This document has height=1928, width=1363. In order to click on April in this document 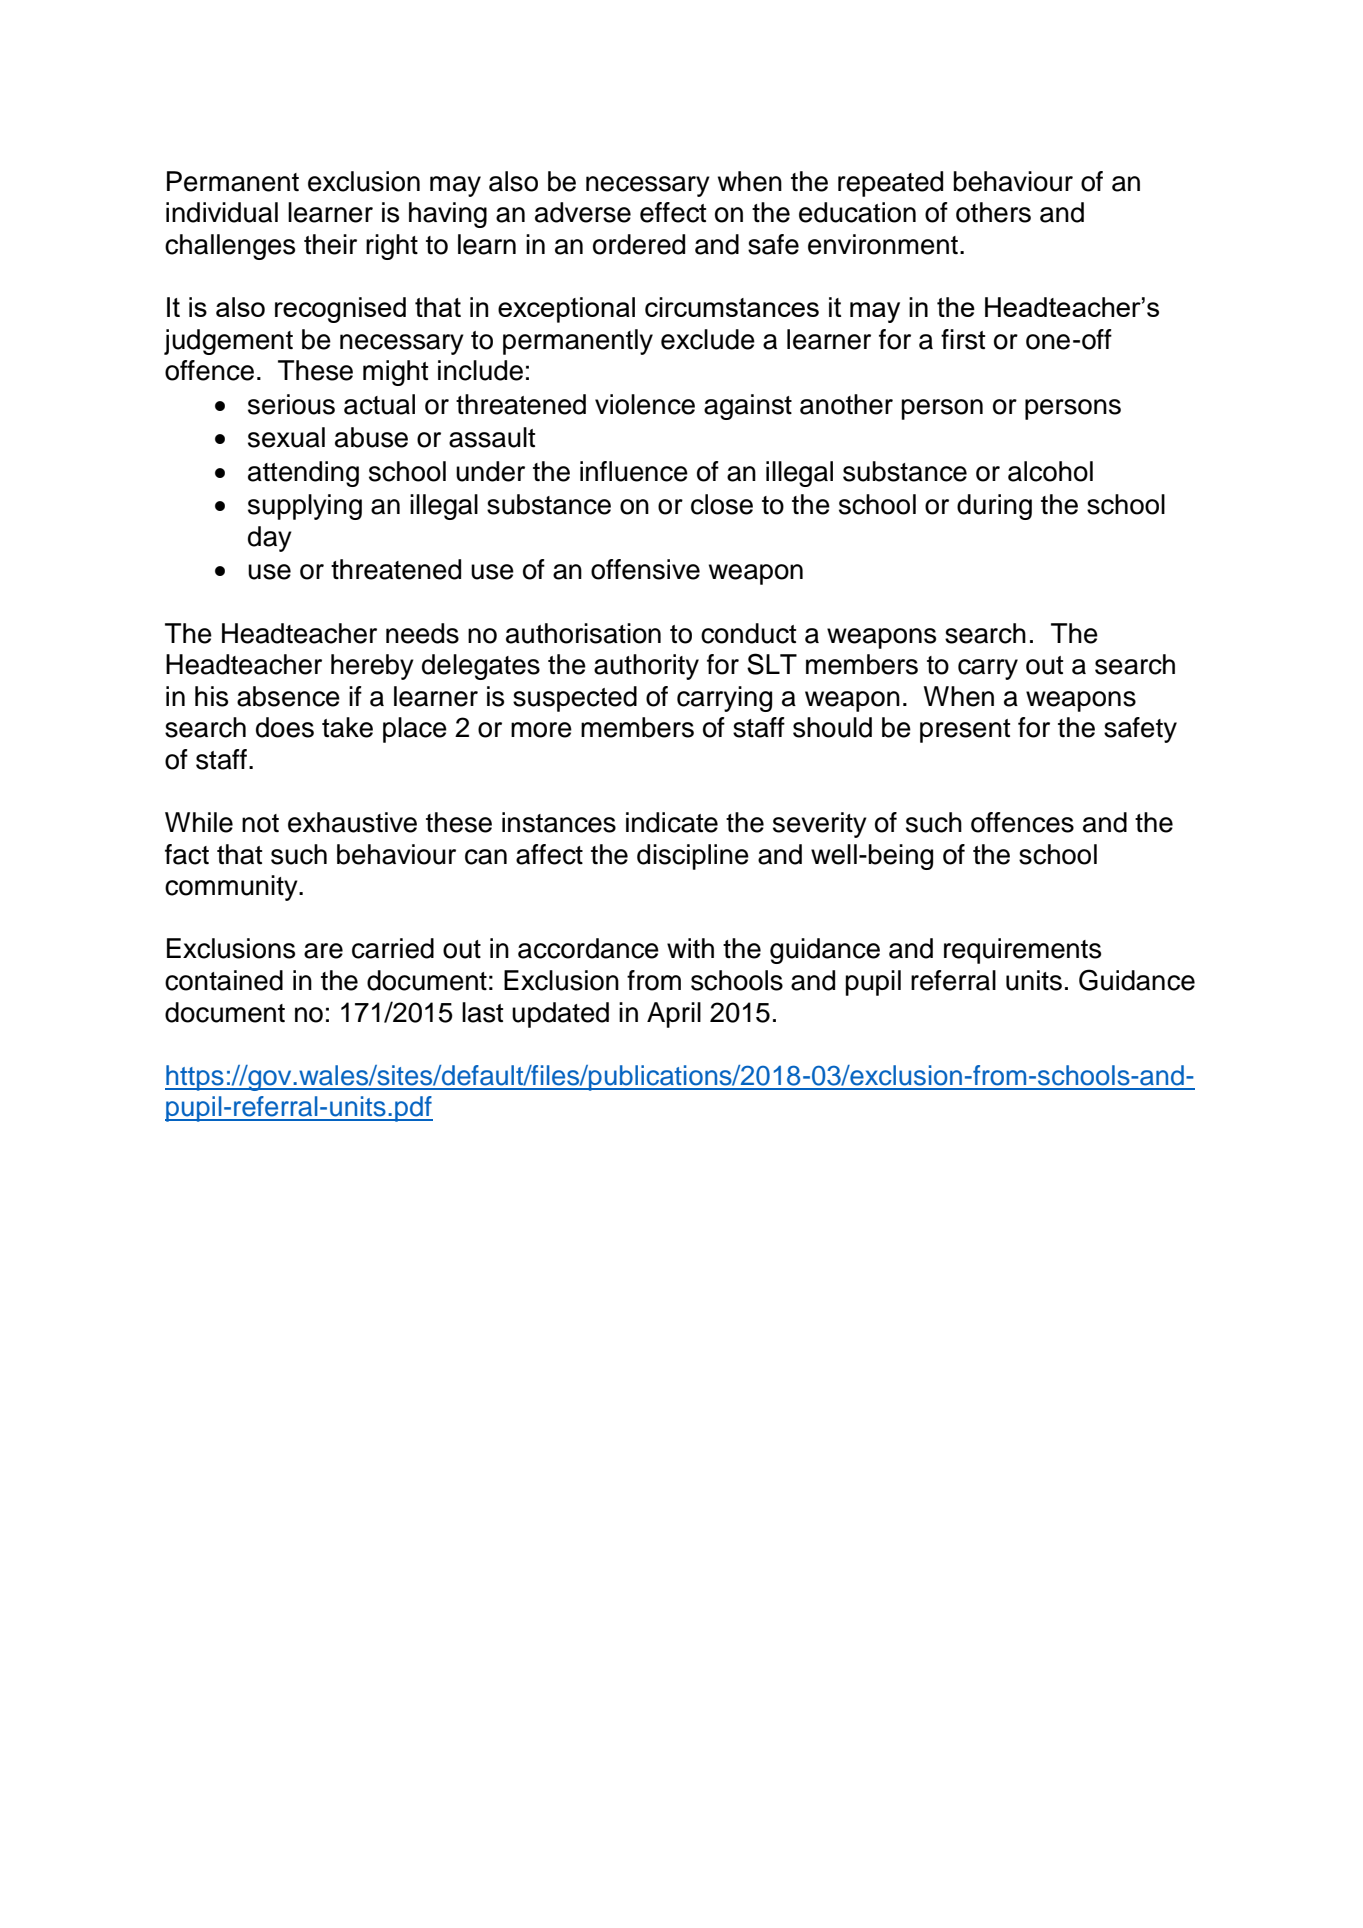, I will do `click(674, 1015)`.
